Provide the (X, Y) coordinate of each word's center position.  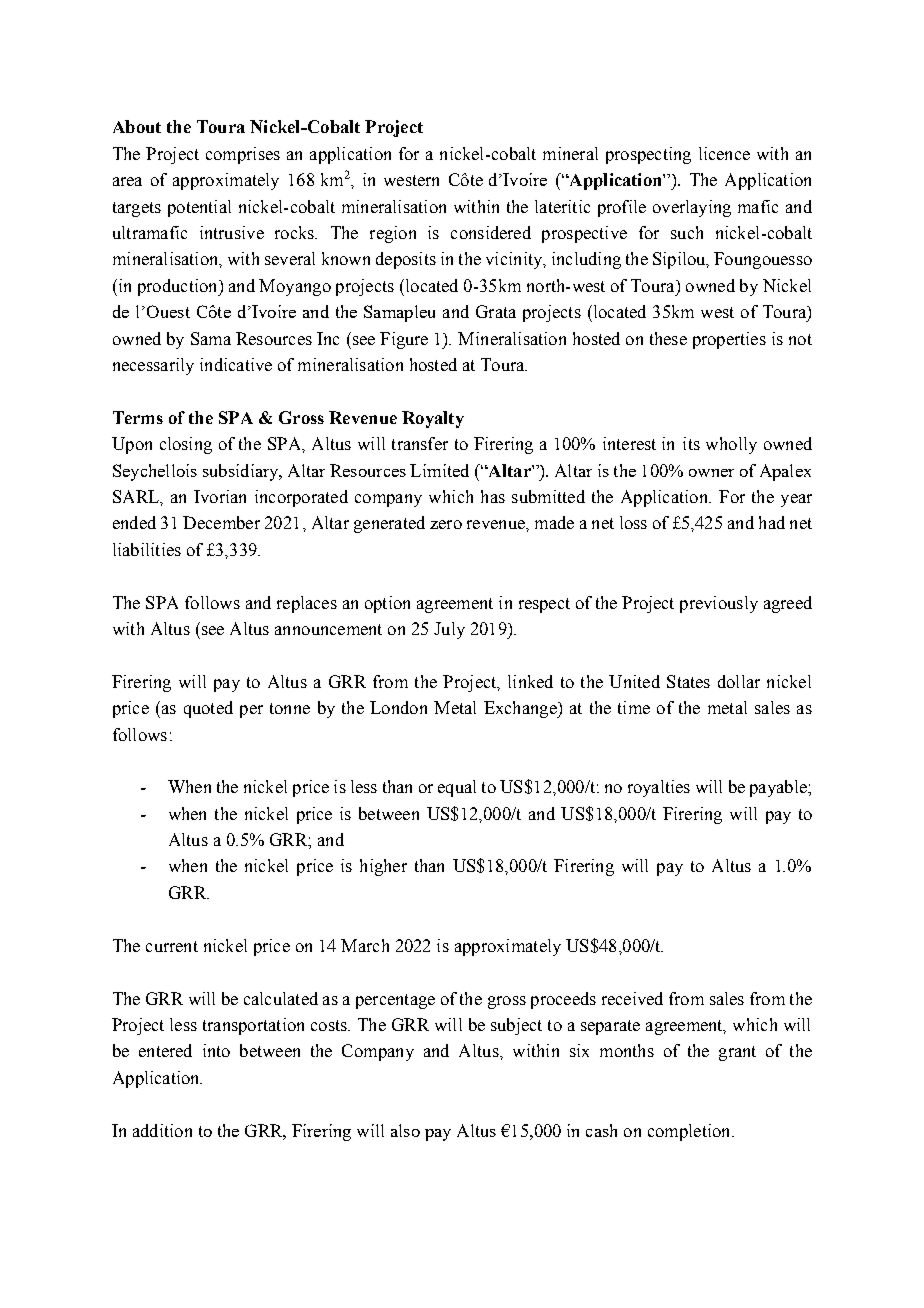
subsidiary (242, 472)
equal (457, 788)
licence (724, 153)
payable (779, 788)
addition (162, 1130)
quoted (208, 709)
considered (491, 232)
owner (711, 473)
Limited (439, 470)
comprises (243, 155)
